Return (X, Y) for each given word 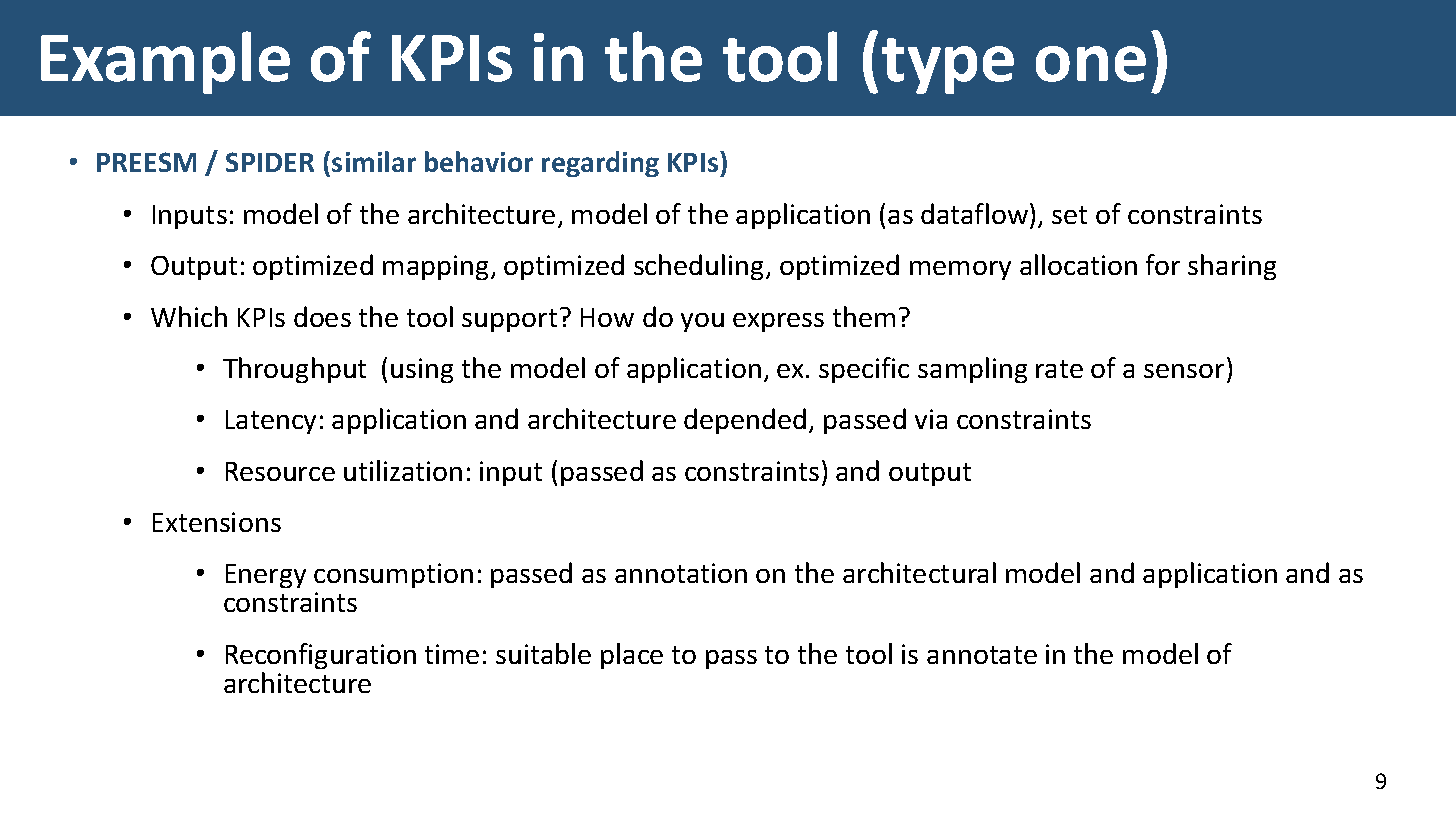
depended (745, 421)
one (1091, 64)
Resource (280, 471)
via (931, 419)
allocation (1078, 264)
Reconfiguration (321, 656)
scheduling (700, 267)
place (632, 656)
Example (165, 62)
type (948, 66)
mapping (437, 267)
